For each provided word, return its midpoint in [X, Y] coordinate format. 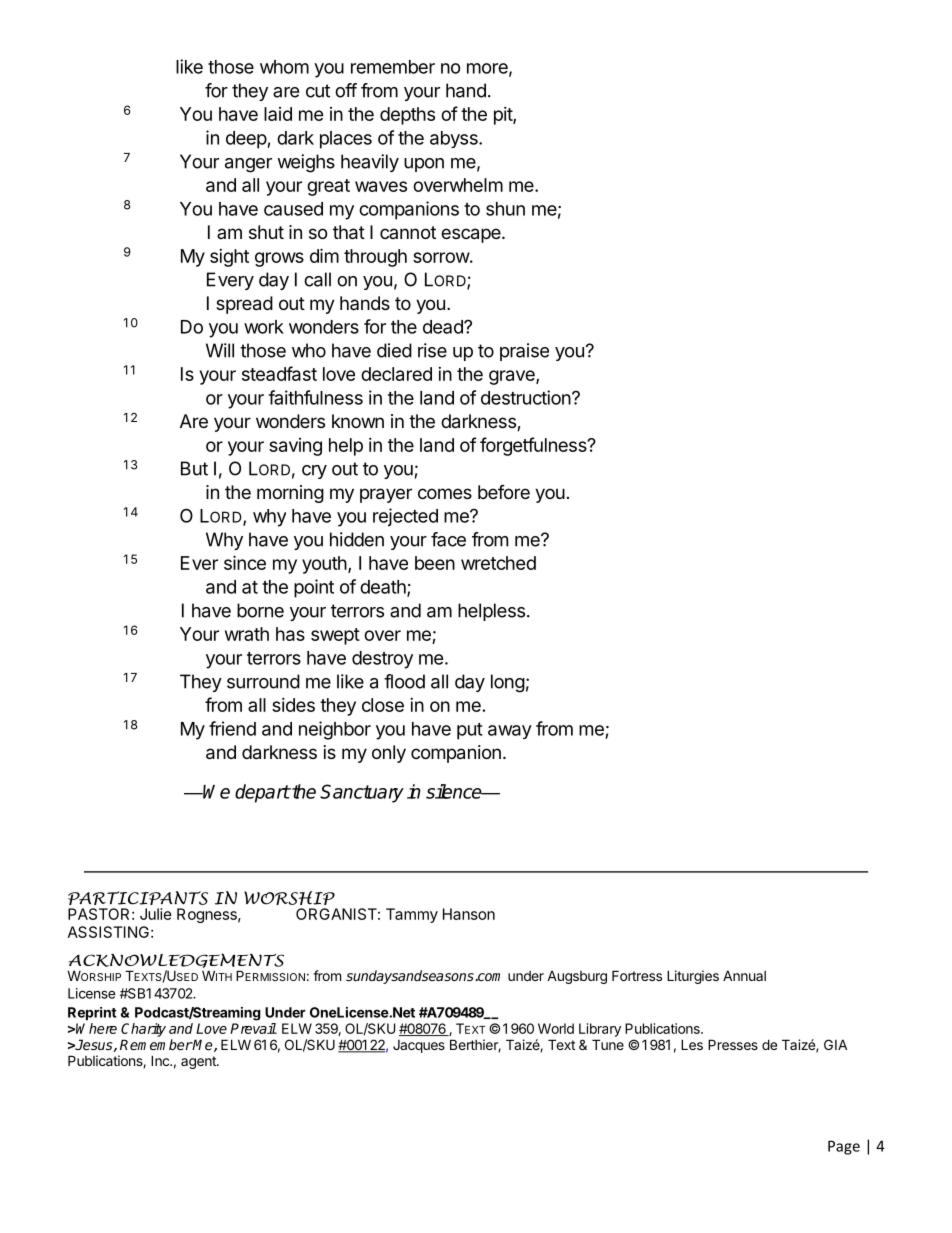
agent [199, 1062]
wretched [498, 563]
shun [505, 209]
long [508, 683]
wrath [247, 634]
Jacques [419, 1046]
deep [247, 140]
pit [504, 116]
